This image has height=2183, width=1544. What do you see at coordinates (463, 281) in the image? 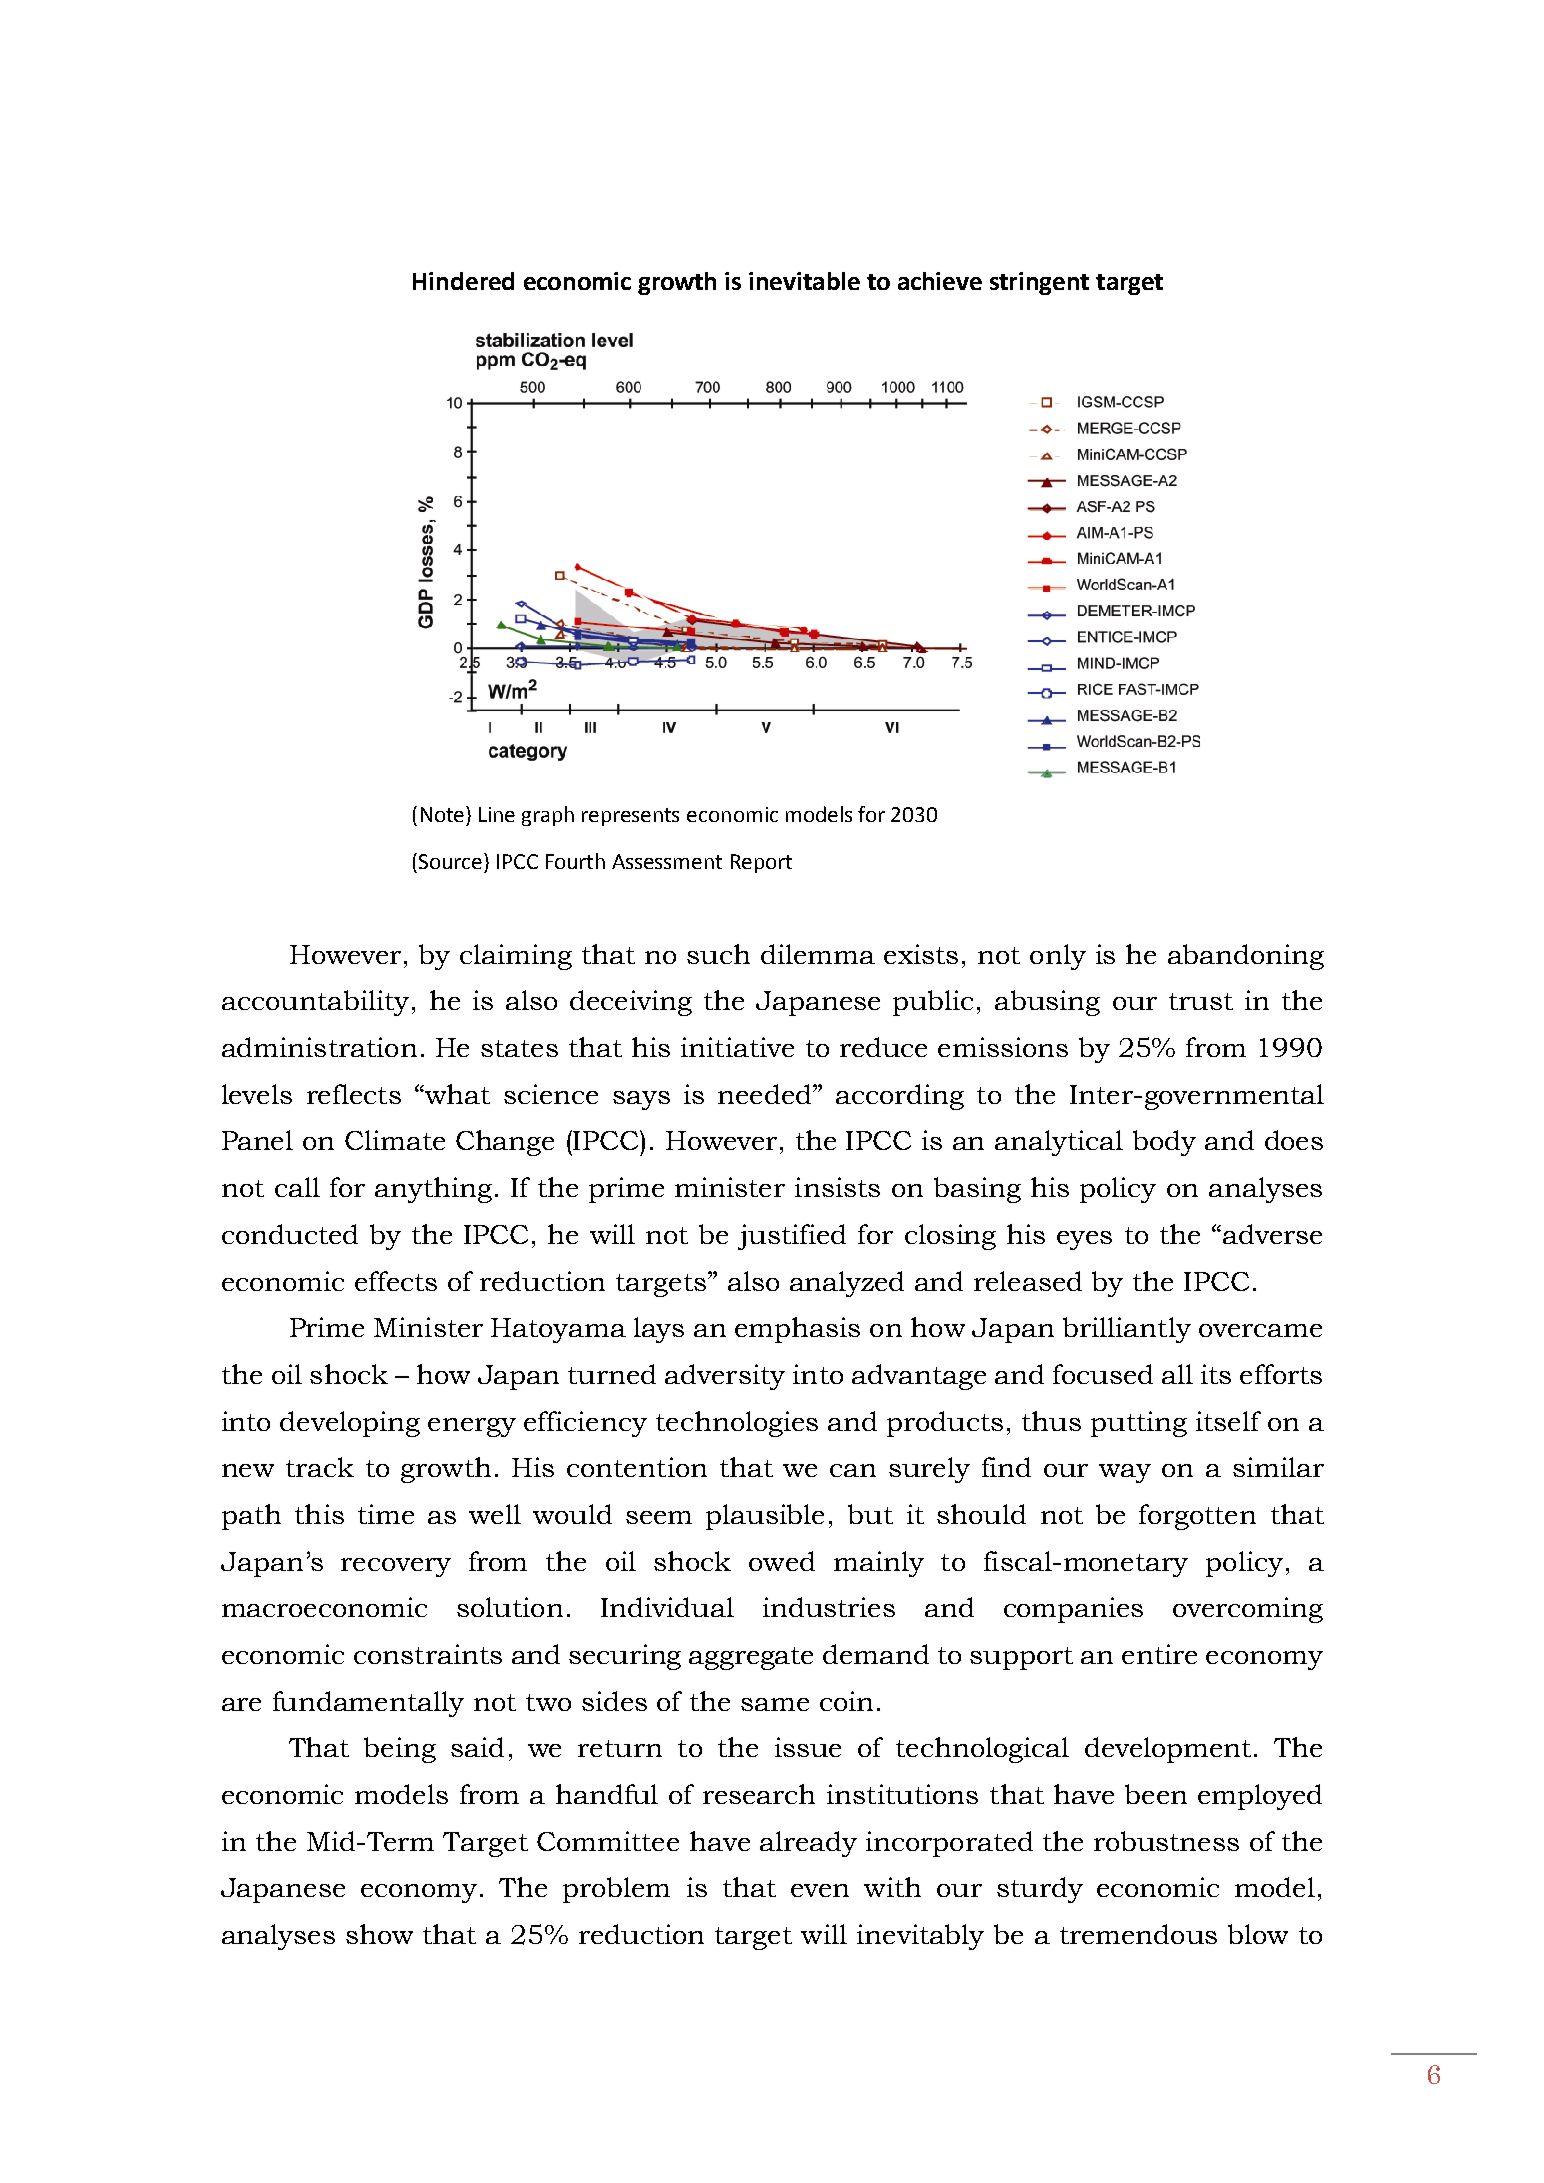
I see `Hindered` at bounding box center [463, 281].
